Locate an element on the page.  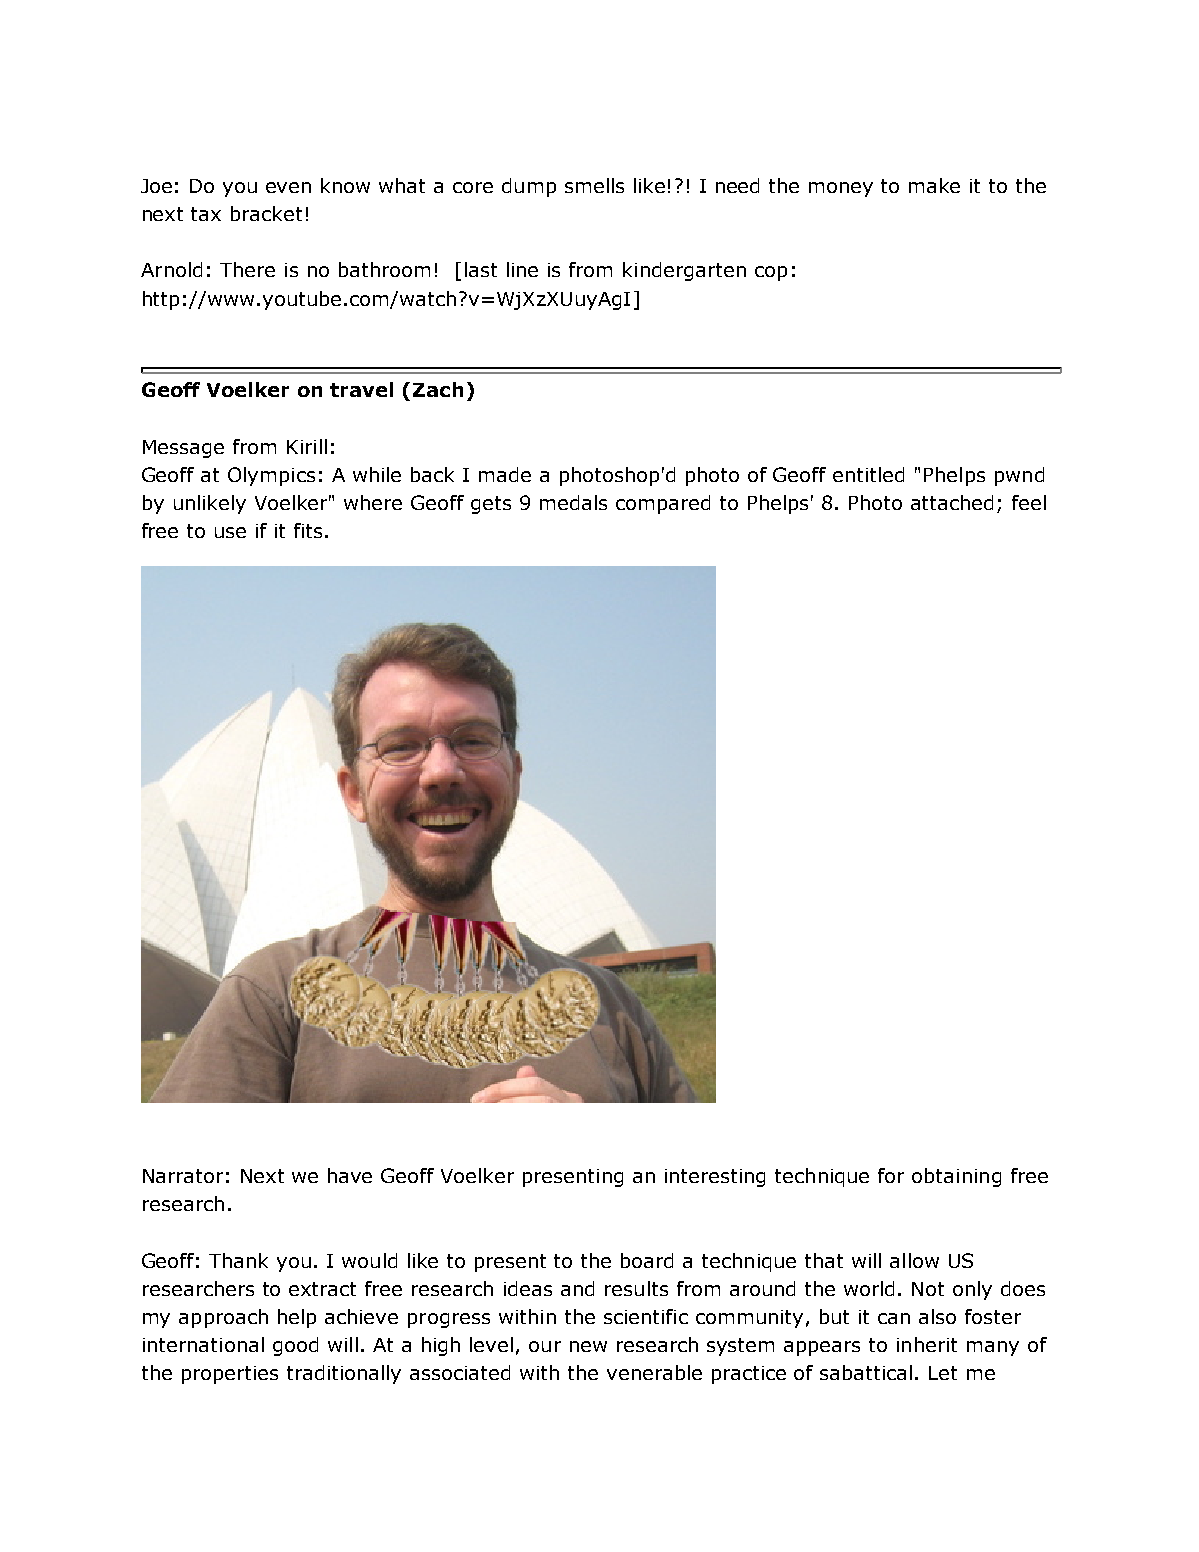
Narrator is located at coordinates (183, 1176).
